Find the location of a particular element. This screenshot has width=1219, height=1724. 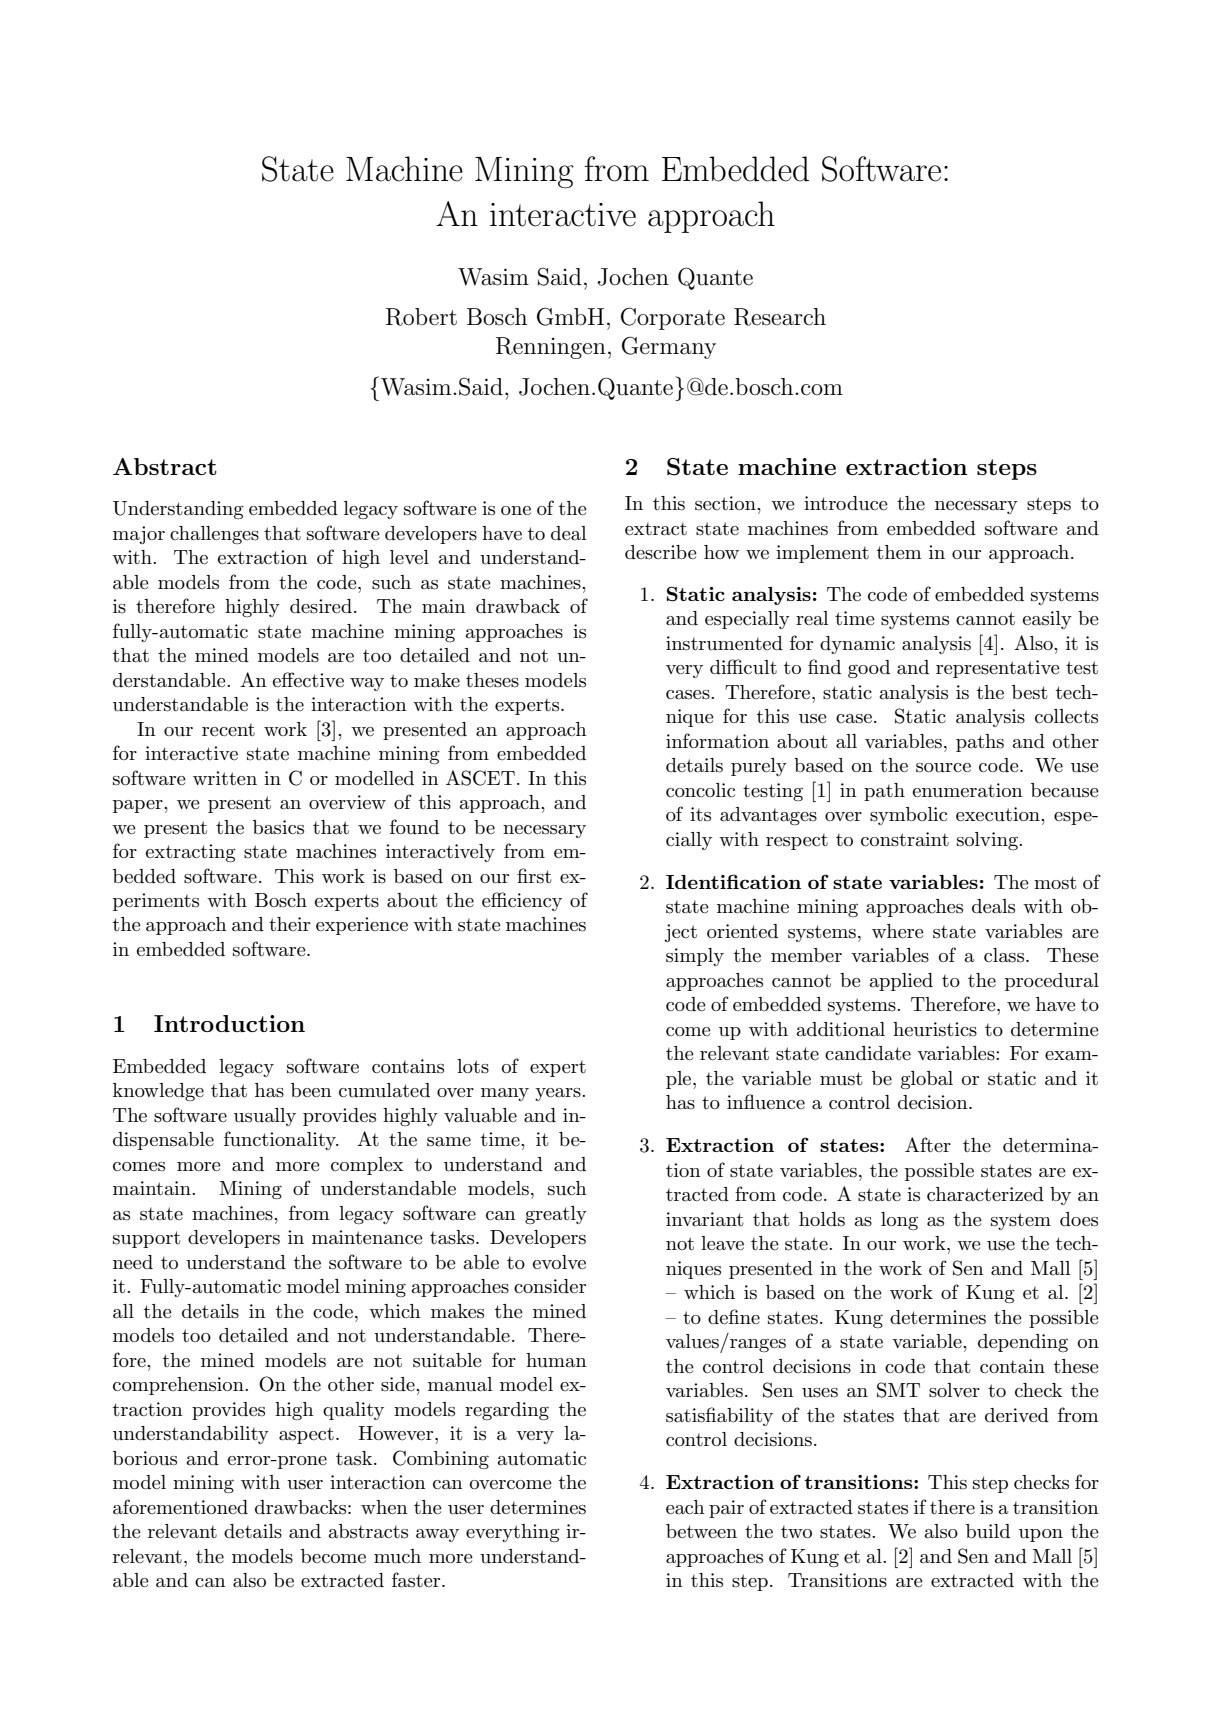

instrumented is located at coordinates (724, 643).
